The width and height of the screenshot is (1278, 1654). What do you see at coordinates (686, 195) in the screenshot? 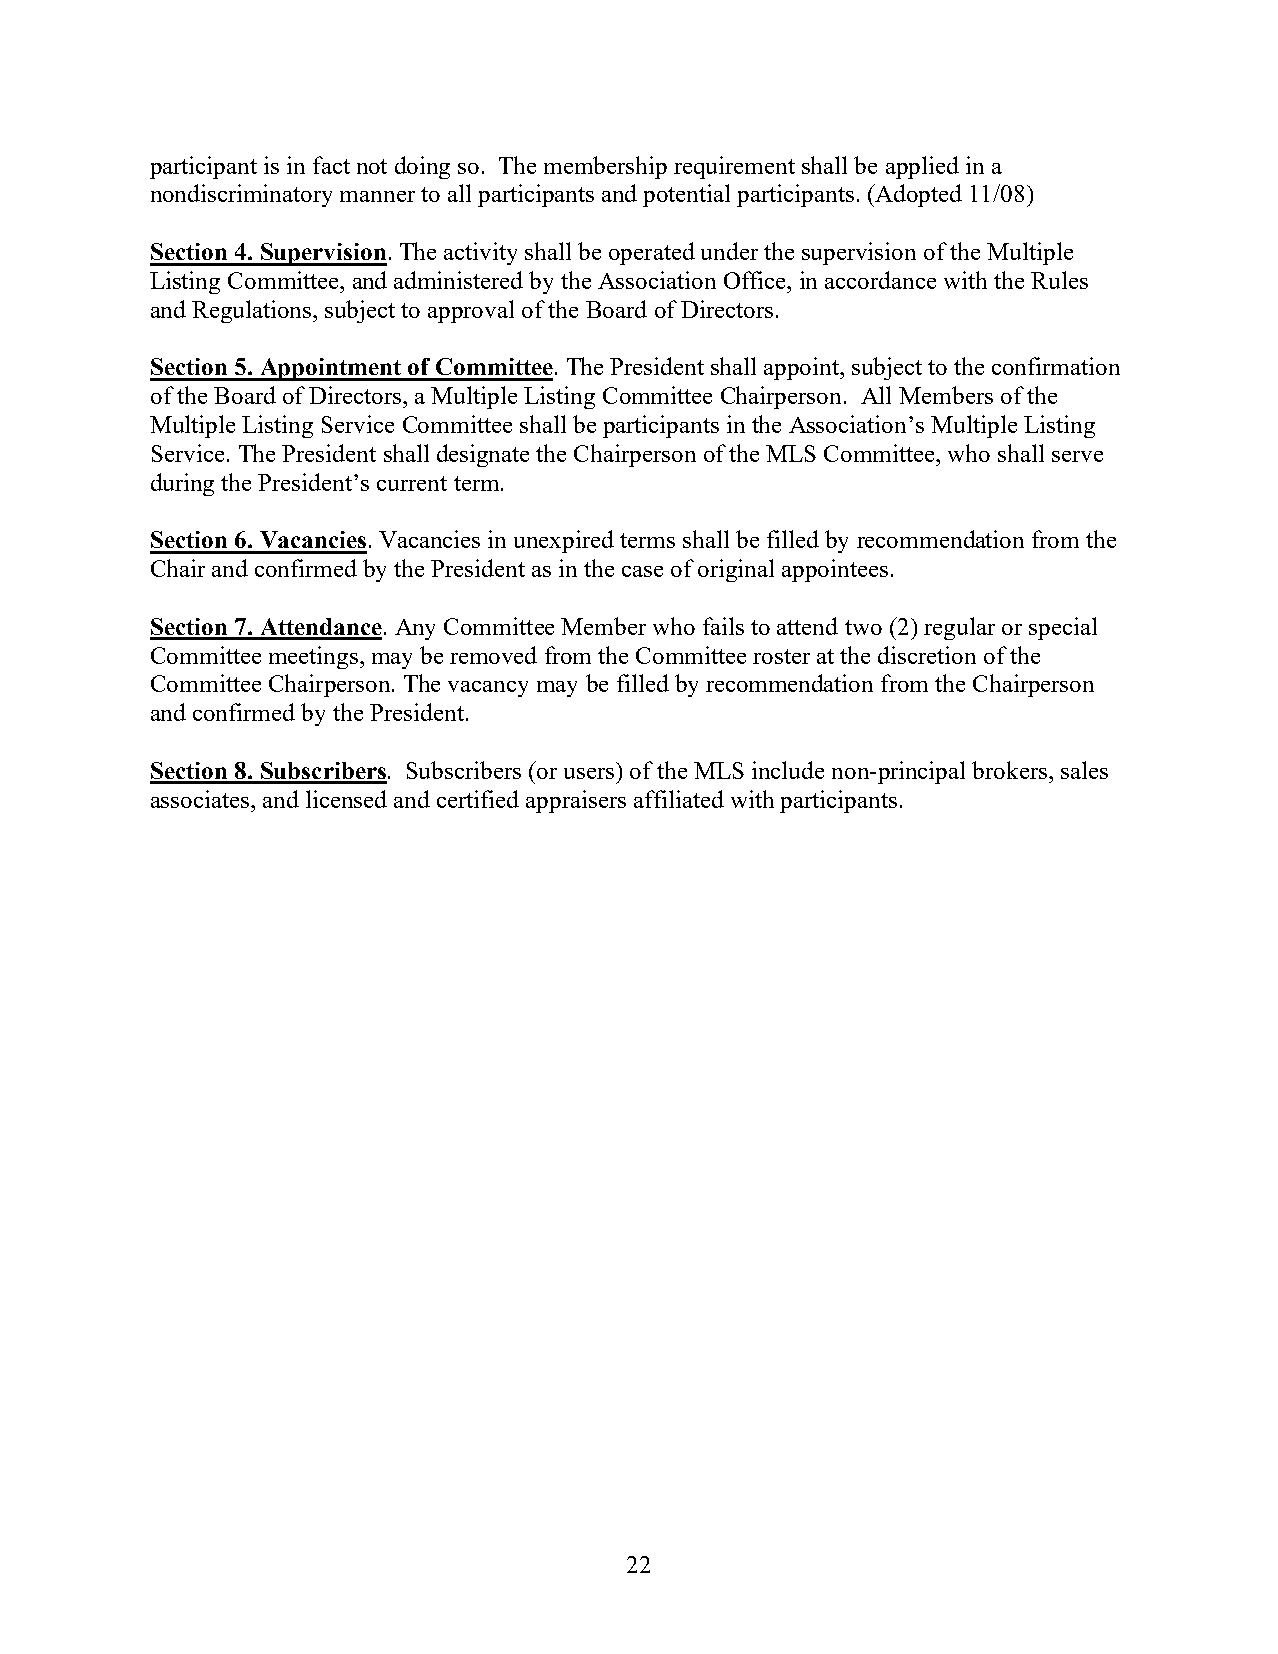
I see `potential` at bounding box center [686, 195].
